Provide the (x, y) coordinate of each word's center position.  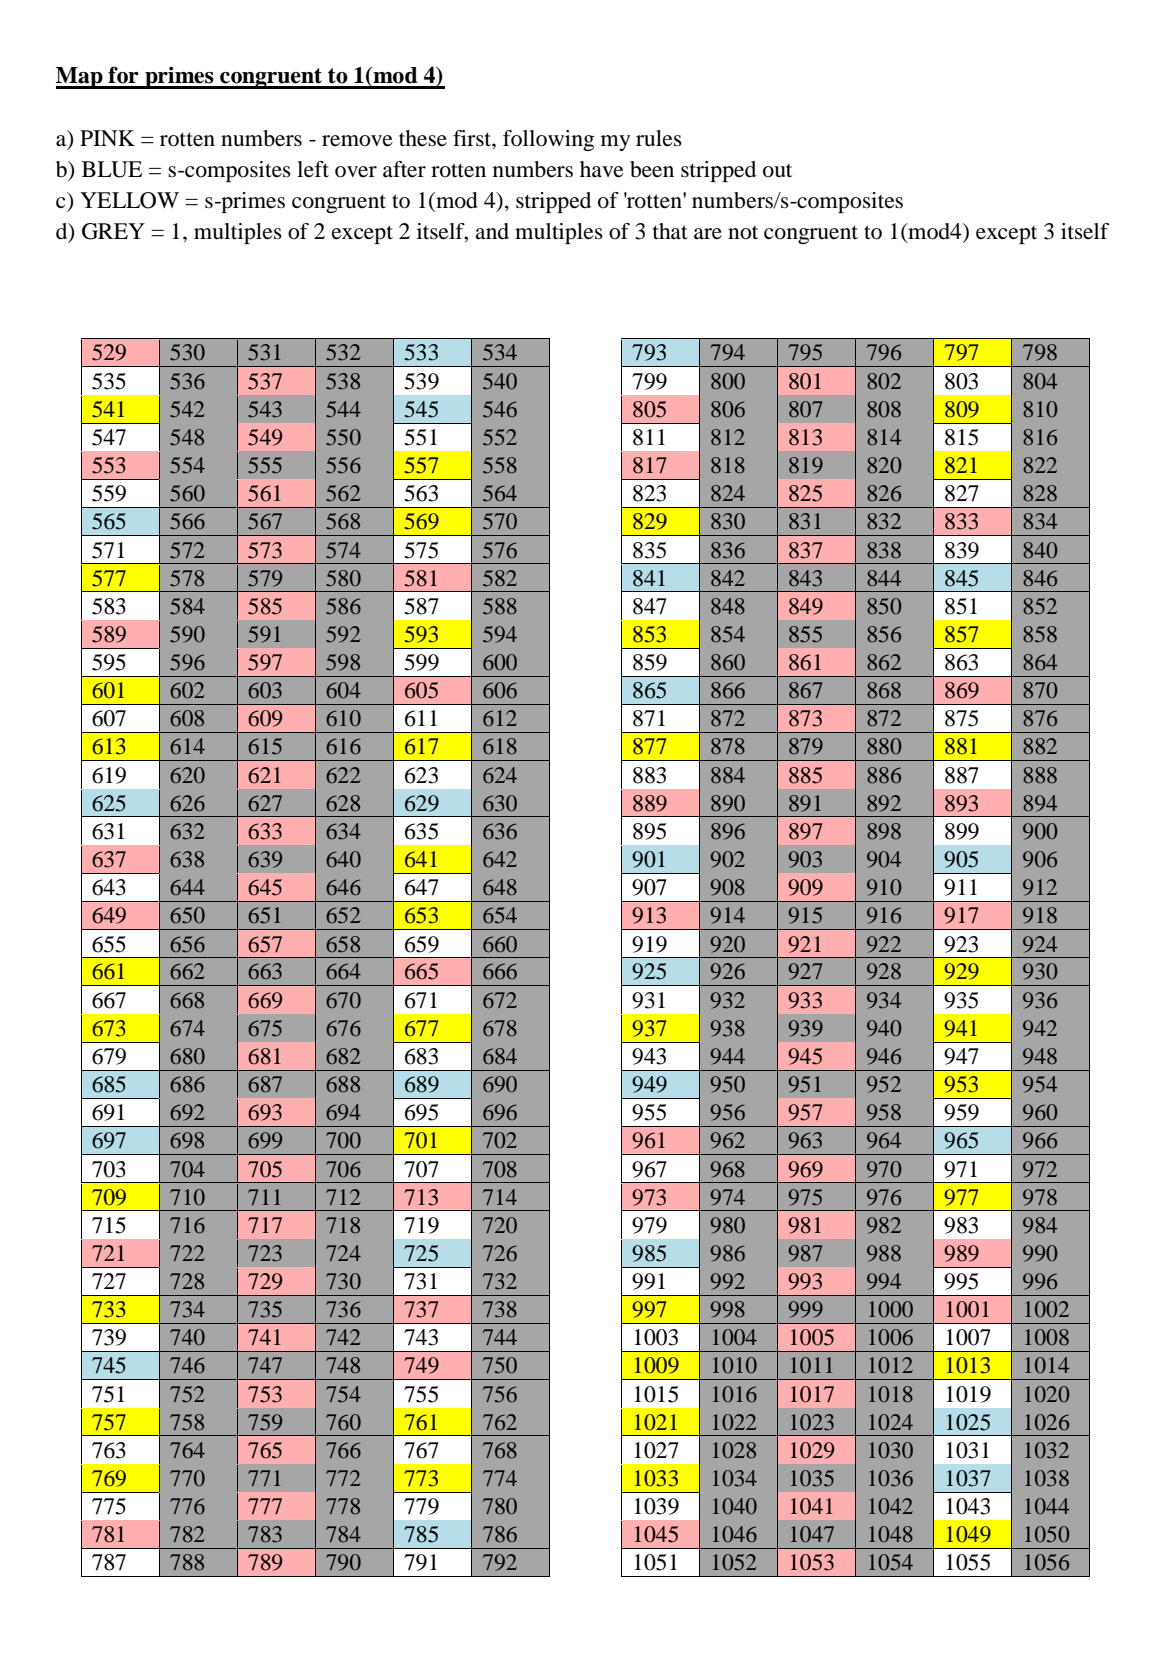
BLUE (112, 169)
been (652, 169)
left (313, 169)
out (777, 171)
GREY (113, 231)
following (548, 140)
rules (659, 138)
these (423, 138)
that (670, 231)
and (492, 231)
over (356, 172)
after (404, 169)
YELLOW (129, 200)
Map (80, 78)
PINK (107, 138)
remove (357, 141)
